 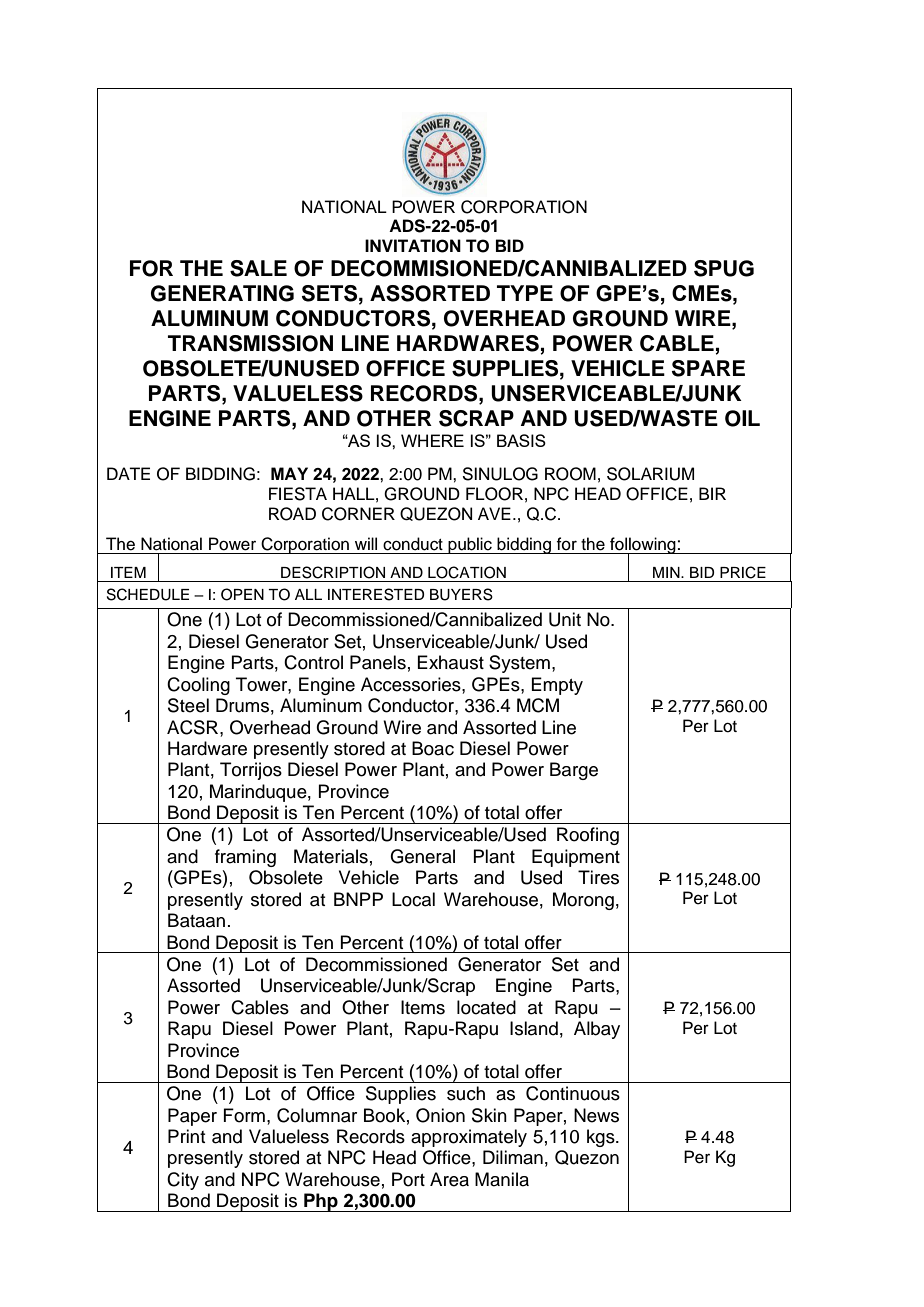 What do you see at coordinates (449, 1179) in the image?
I see `Area` at bounding box center [449, 1179].
